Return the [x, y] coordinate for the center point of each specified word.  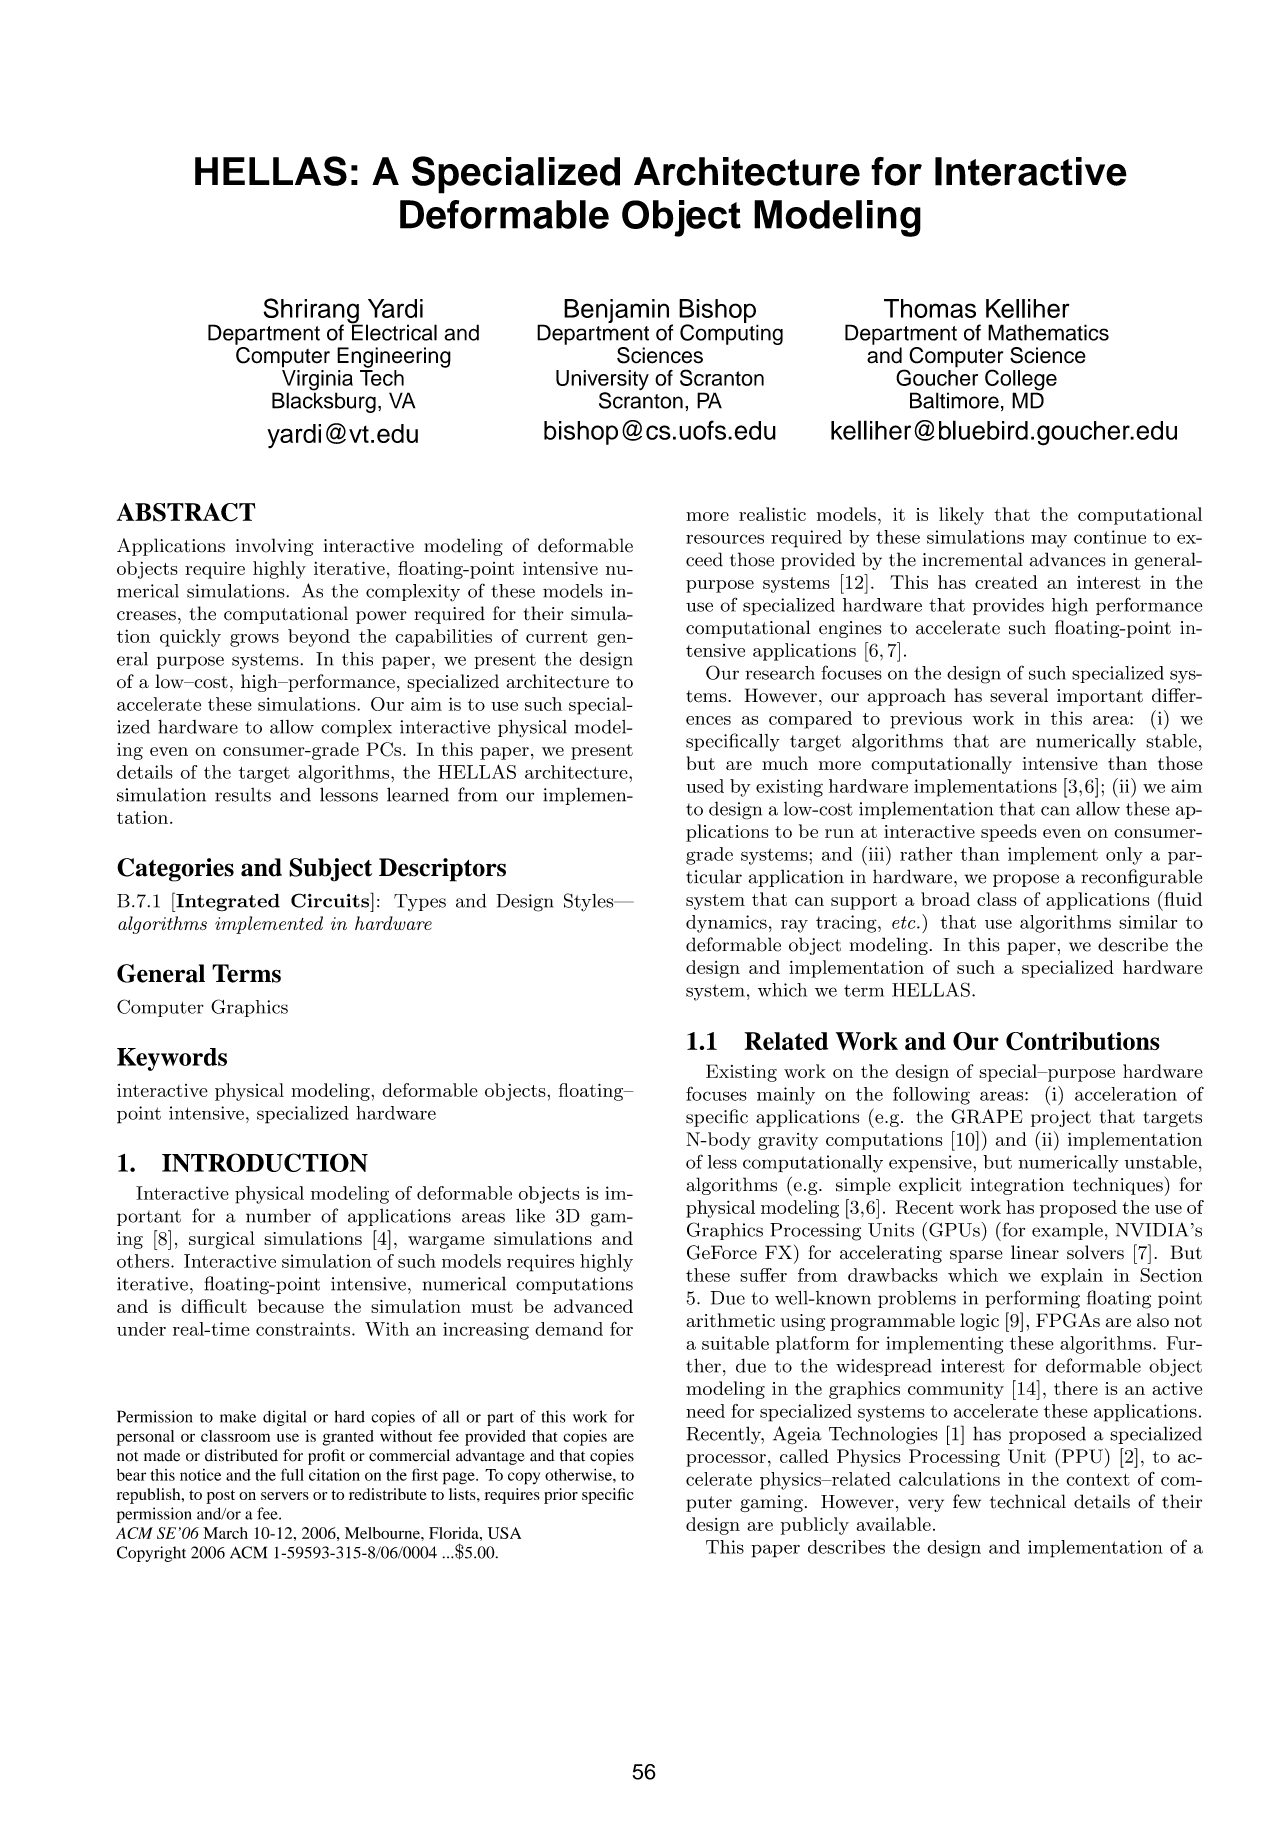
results [243, 795]
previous [926, 720]
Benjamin [616, 311]
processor [726, 1460]
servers [284, 1496]
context [1098, 1479]
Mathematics [1048, 332]
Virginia [317, 381]
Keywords [172, 1059]
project [1061, 1118]
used [705, 786]
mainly [786, 1096]
